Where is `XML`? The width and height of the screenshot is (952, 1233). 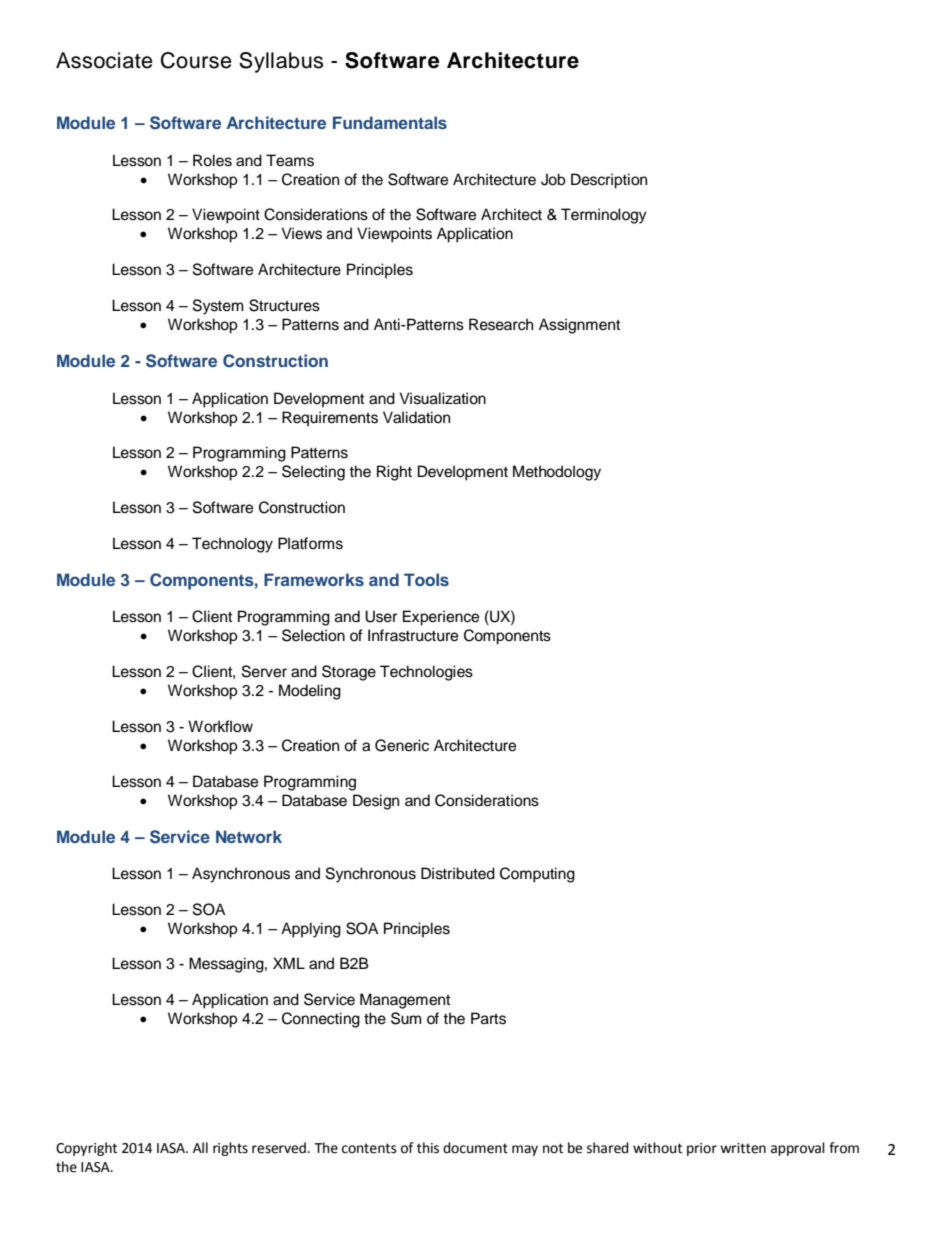
XML is located at coordinates (289, 963).
